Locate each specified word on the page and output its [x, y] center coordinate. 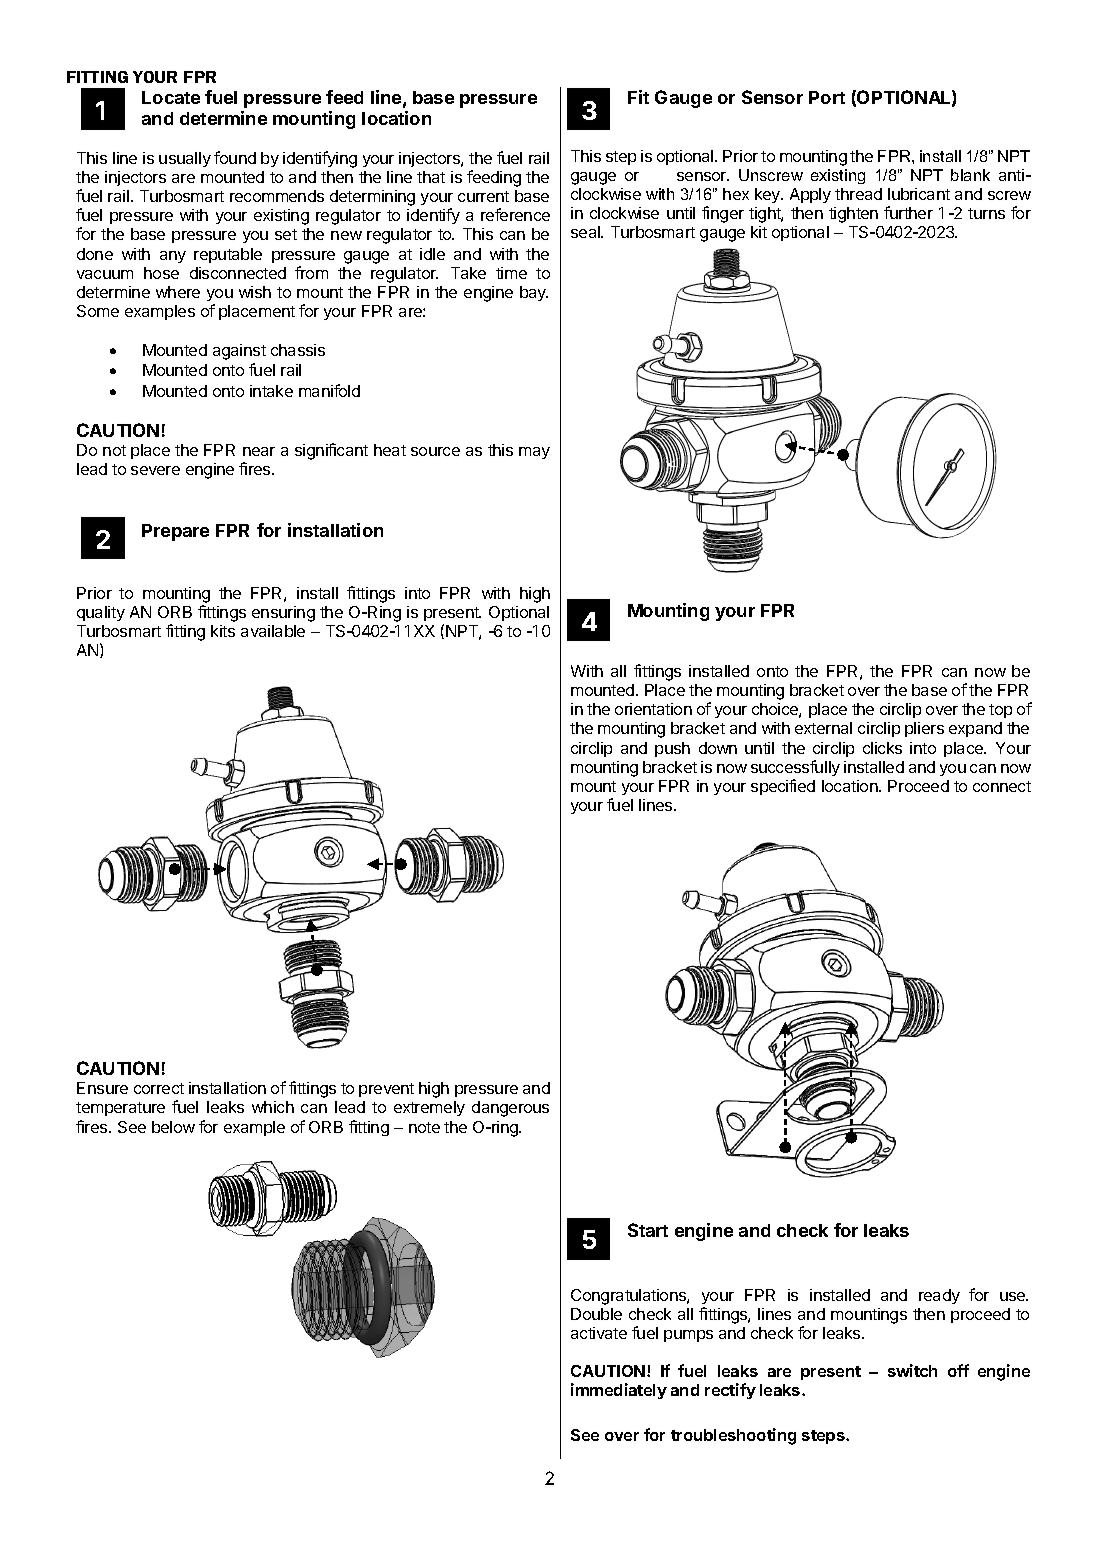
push [672, 749]
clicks [882, 748]
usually [185, 159]
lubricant [919, 194]
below [173, 1127]
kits [223, 631]
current [483, 196]
